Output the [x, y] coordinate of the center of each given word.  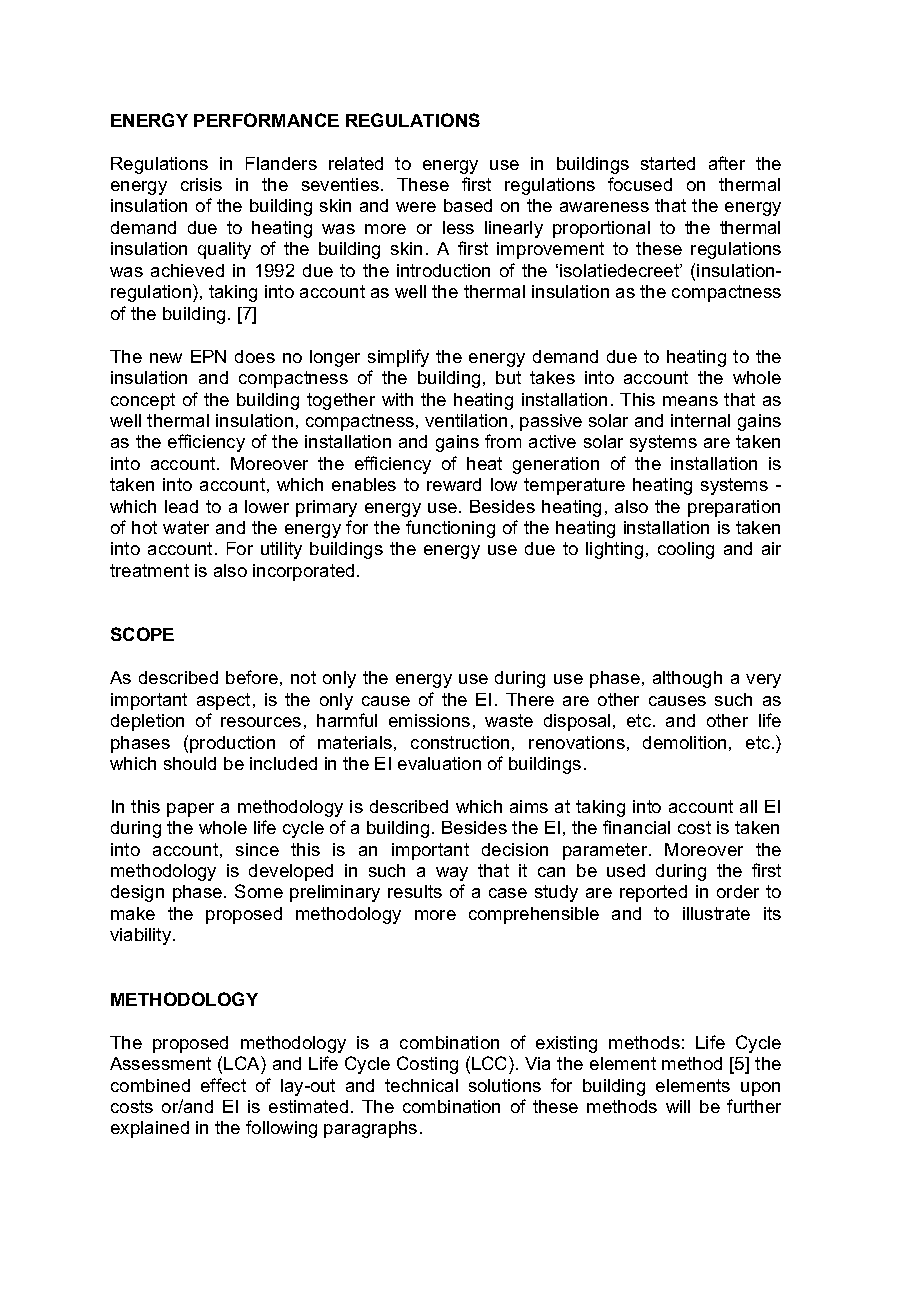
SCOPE [142, 634]
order [738, 891]
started [668, 163]
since [257, 849]
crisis [201, 184]
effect [223, 1085]
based [468, 205]
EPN [208, 356]
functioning [450, 529]
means [690, 401]
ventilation [466, 420]
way [452, 874]
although [687, 679]
